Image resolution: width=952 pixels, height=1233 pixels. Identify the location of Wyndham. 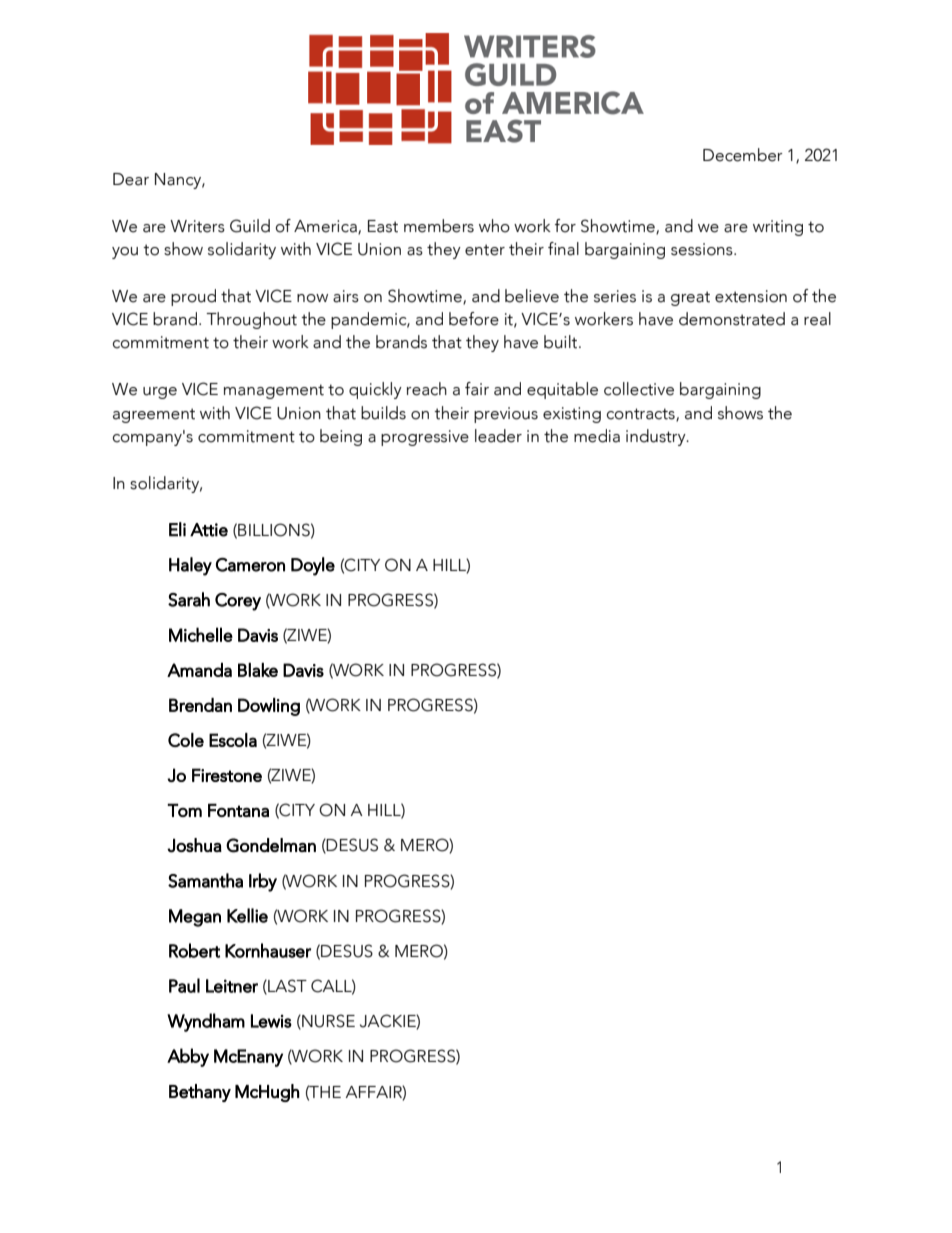
(206, 1022).
